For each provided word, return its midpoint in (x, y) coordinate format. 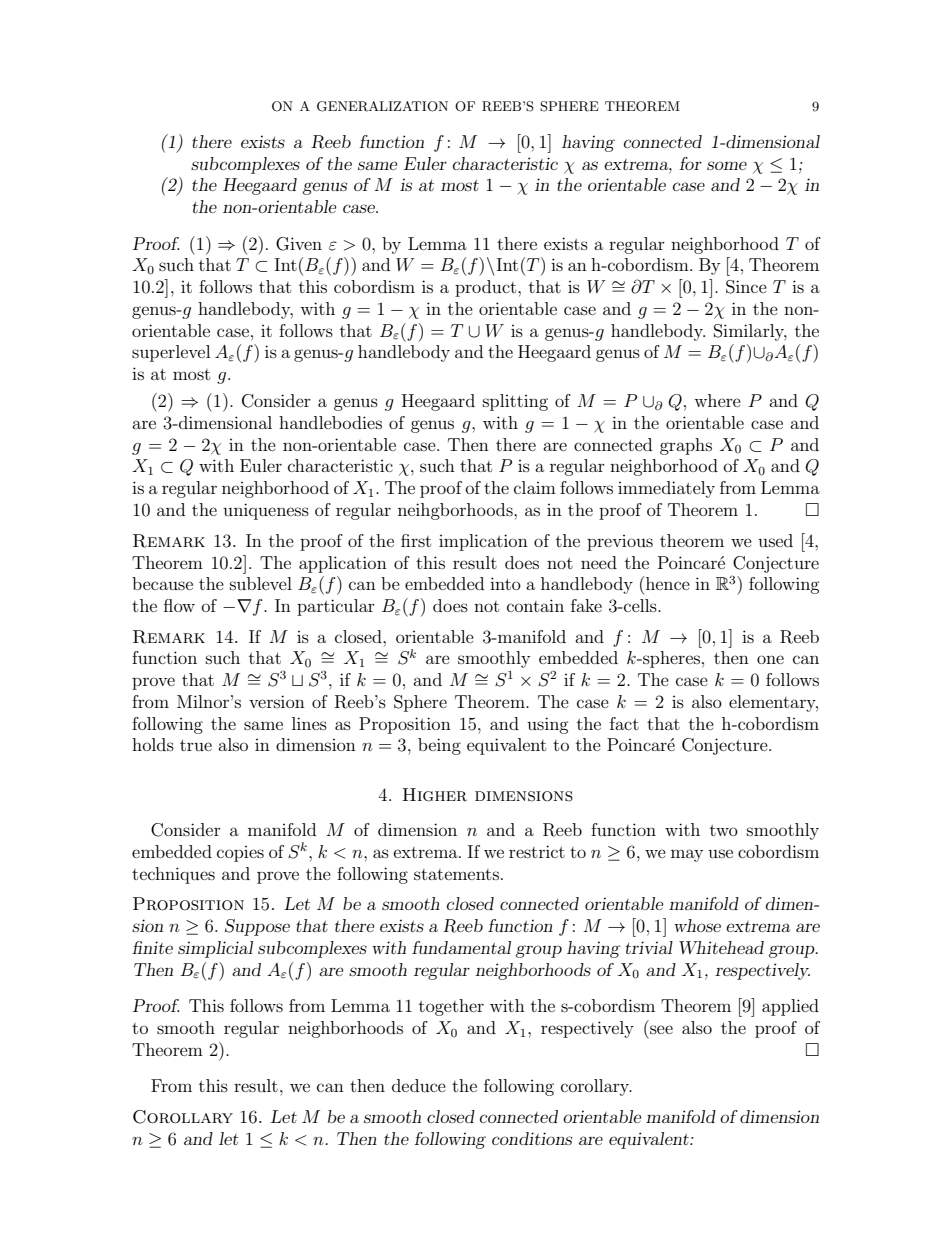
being (439, 746)
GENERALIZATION (382, 106)
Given (299, 244)
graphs (686, 446)
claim (535, 487)
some (727, 165)
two (724, 830)
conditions (532, 1138)
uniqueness (266, 511)
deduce (419, 1085)
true (196, 745)
